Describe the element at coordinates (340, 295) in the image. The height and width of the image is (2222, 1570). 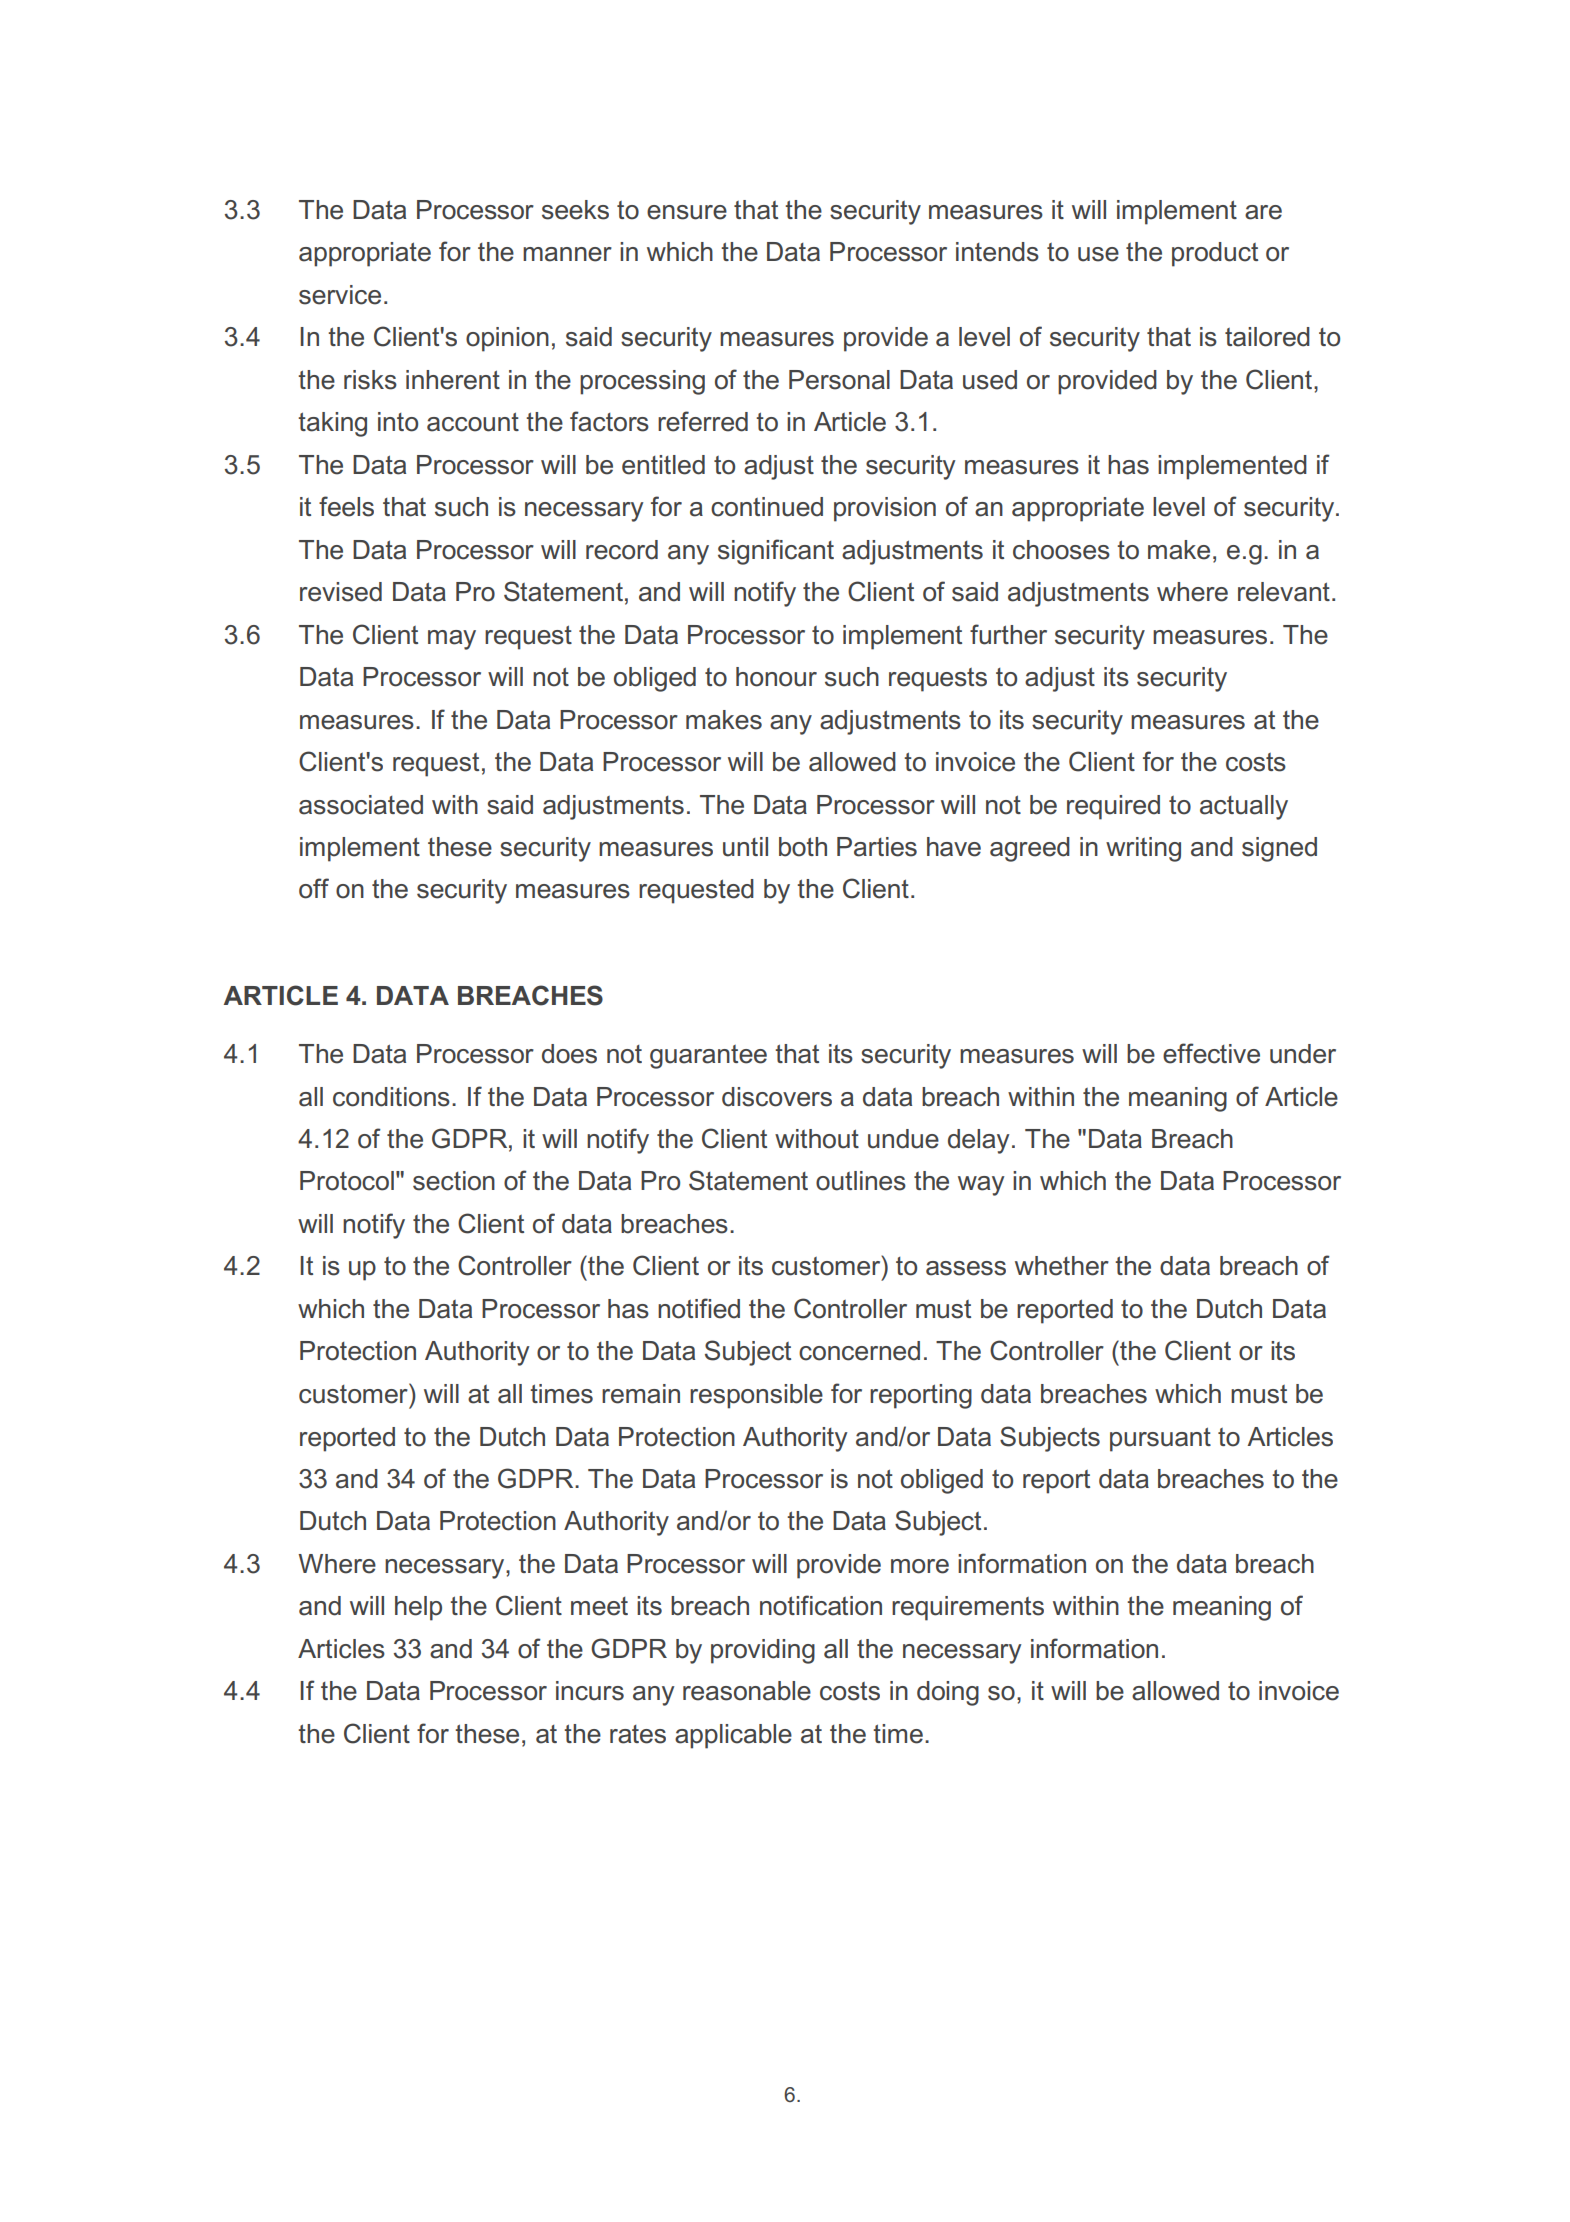
I see `service` at that location.
